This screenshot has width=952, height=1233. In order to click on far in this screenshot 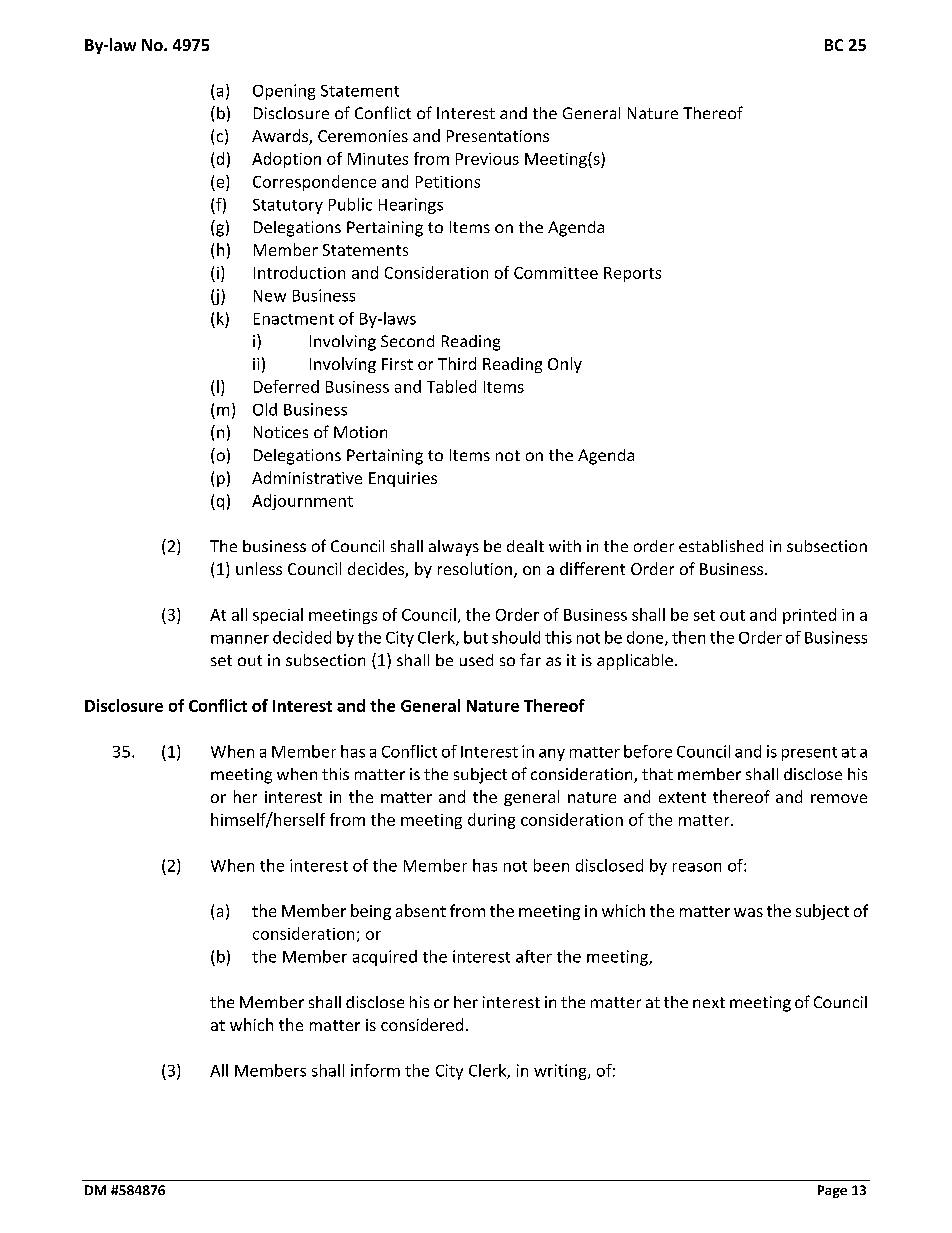, I will do `click(530, 659)`.
